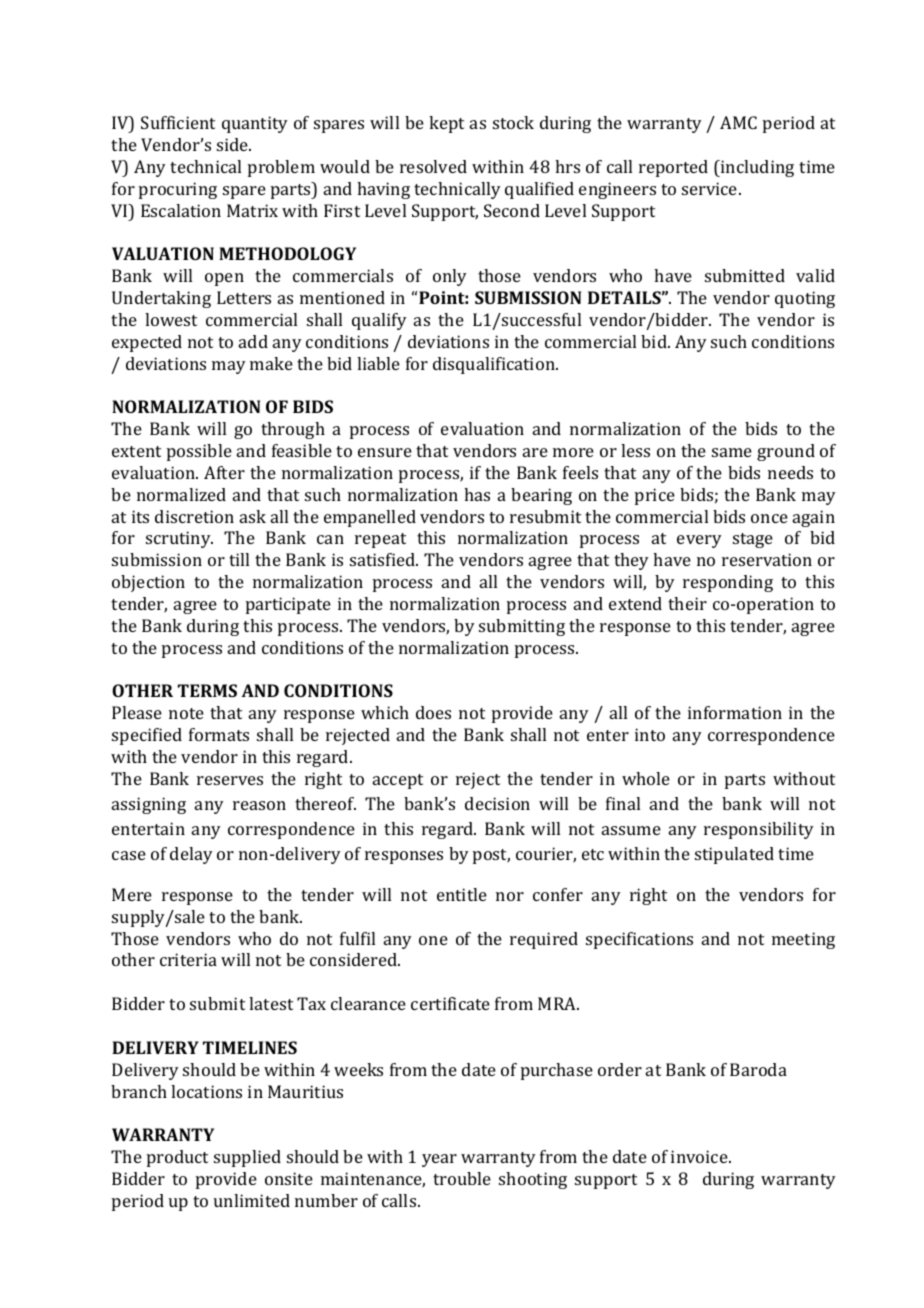 This screenshot has width=924, height=1308. What do you see at coordinates (495, 365) in the screenshot?
I see `disqualification` at bounding box center [495, 365].
